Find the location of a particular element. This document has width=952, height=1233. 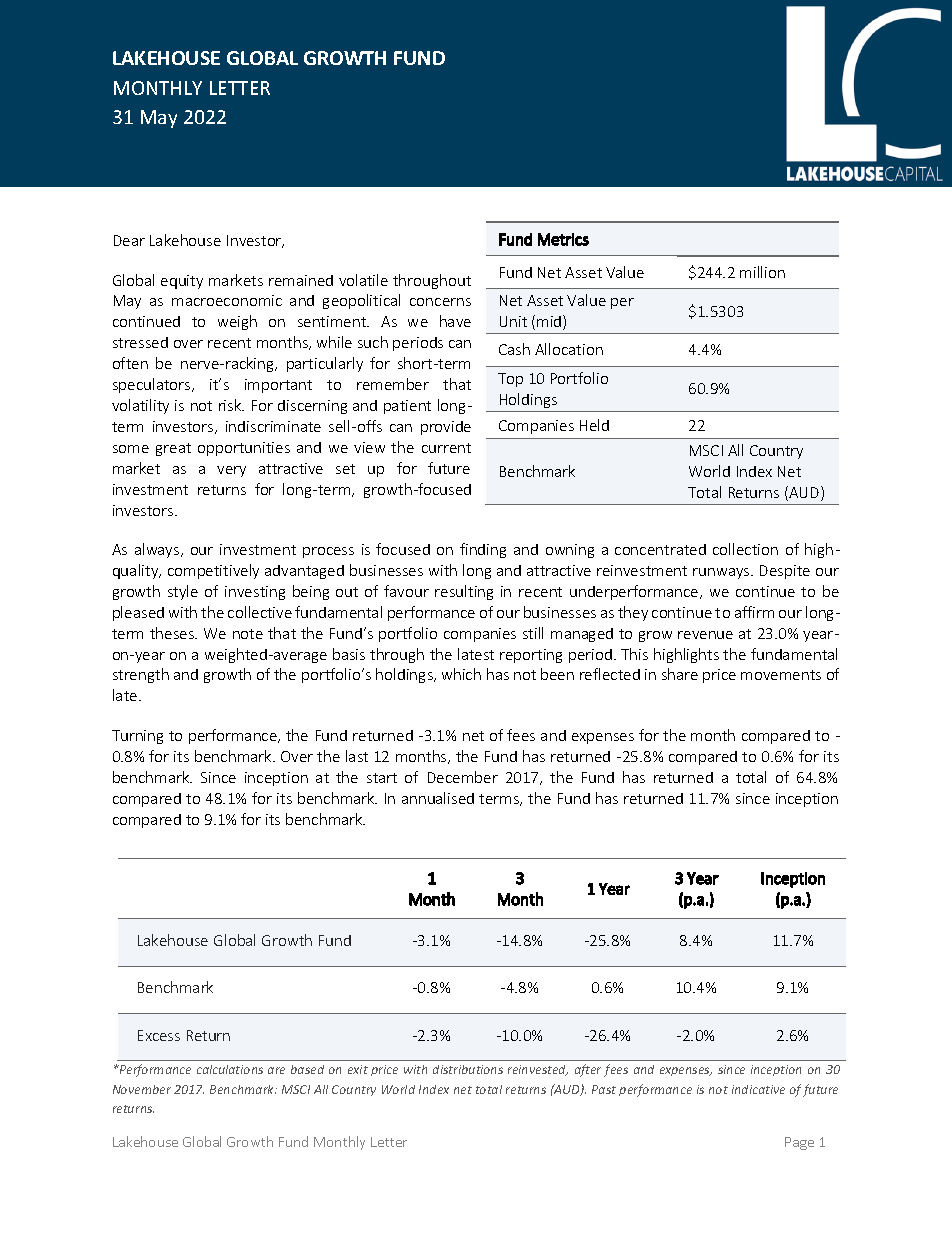

finding is located at coordinates (483, 550).
